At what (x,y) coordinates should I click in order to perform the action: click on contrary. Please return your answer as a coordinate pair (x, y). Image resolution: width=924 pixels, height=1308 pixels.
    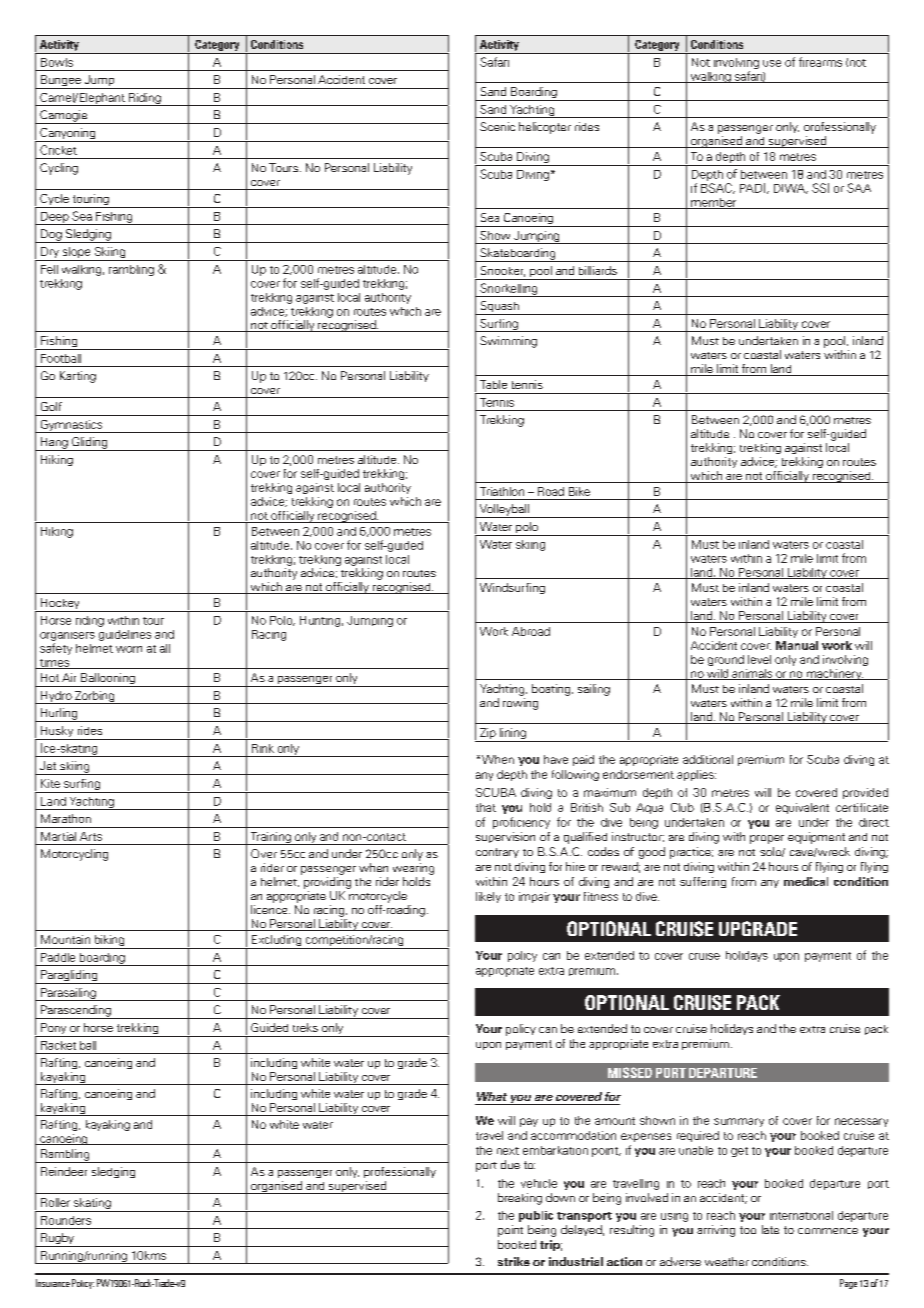
    Looking at the image, I should click on (497, 853).
